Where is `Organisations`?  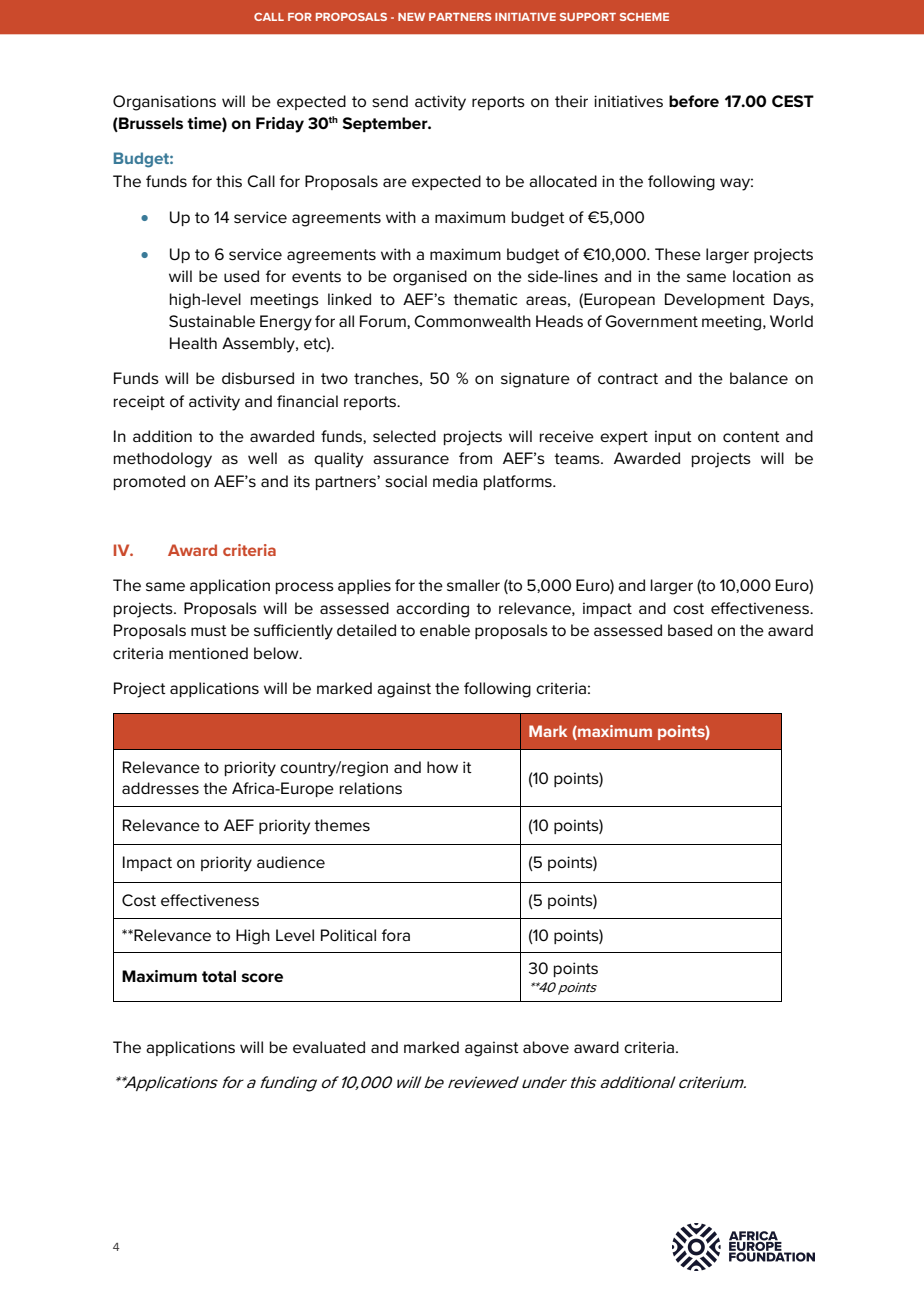 Organisations is located at coordinates (164, 103).
